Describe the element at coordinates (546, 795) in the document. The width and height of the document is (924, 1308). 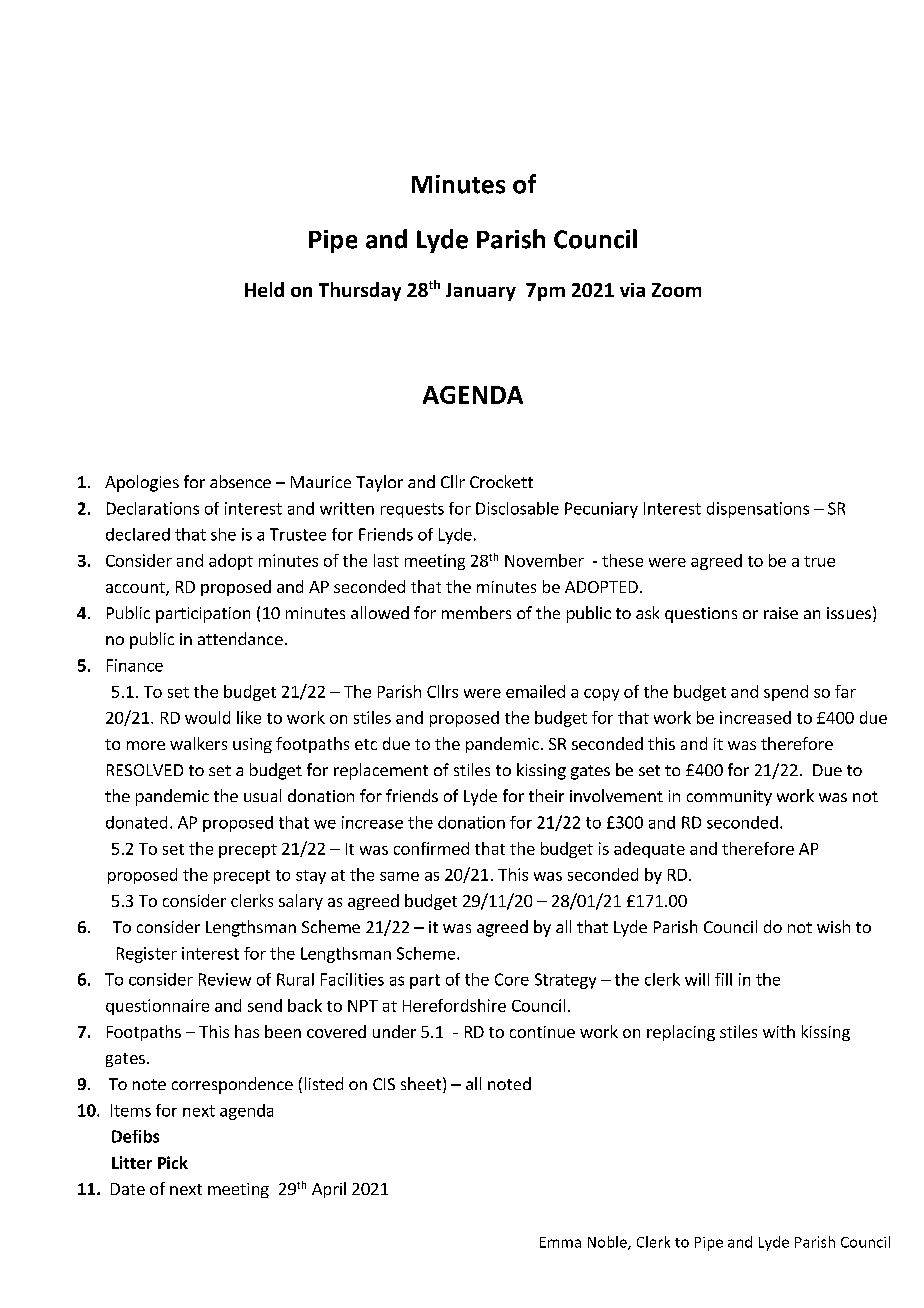
I see `their` at that location.
